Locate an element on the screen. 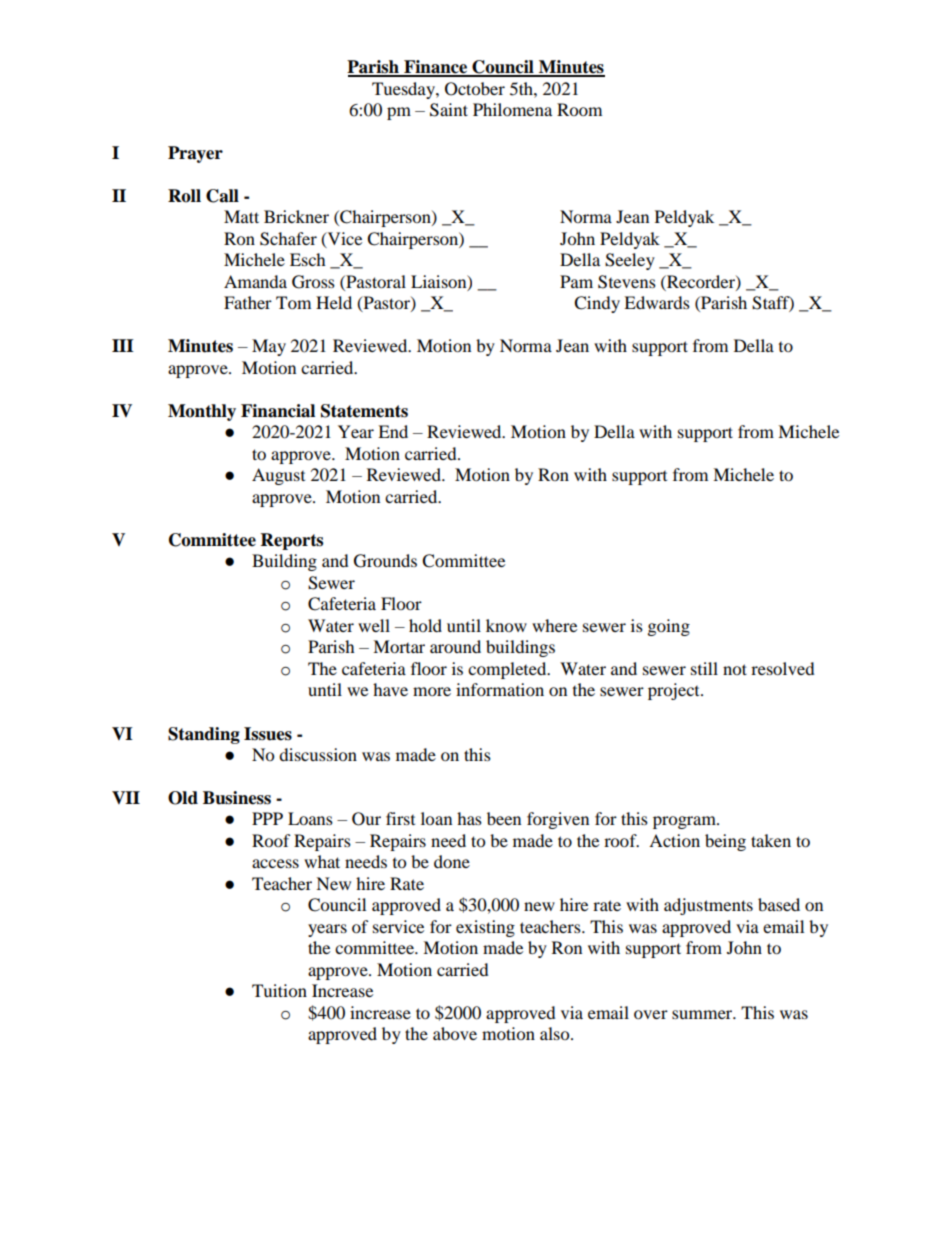 This screenshot has height=1233, width=952. Prayer is located at coordinates (195, 154).
